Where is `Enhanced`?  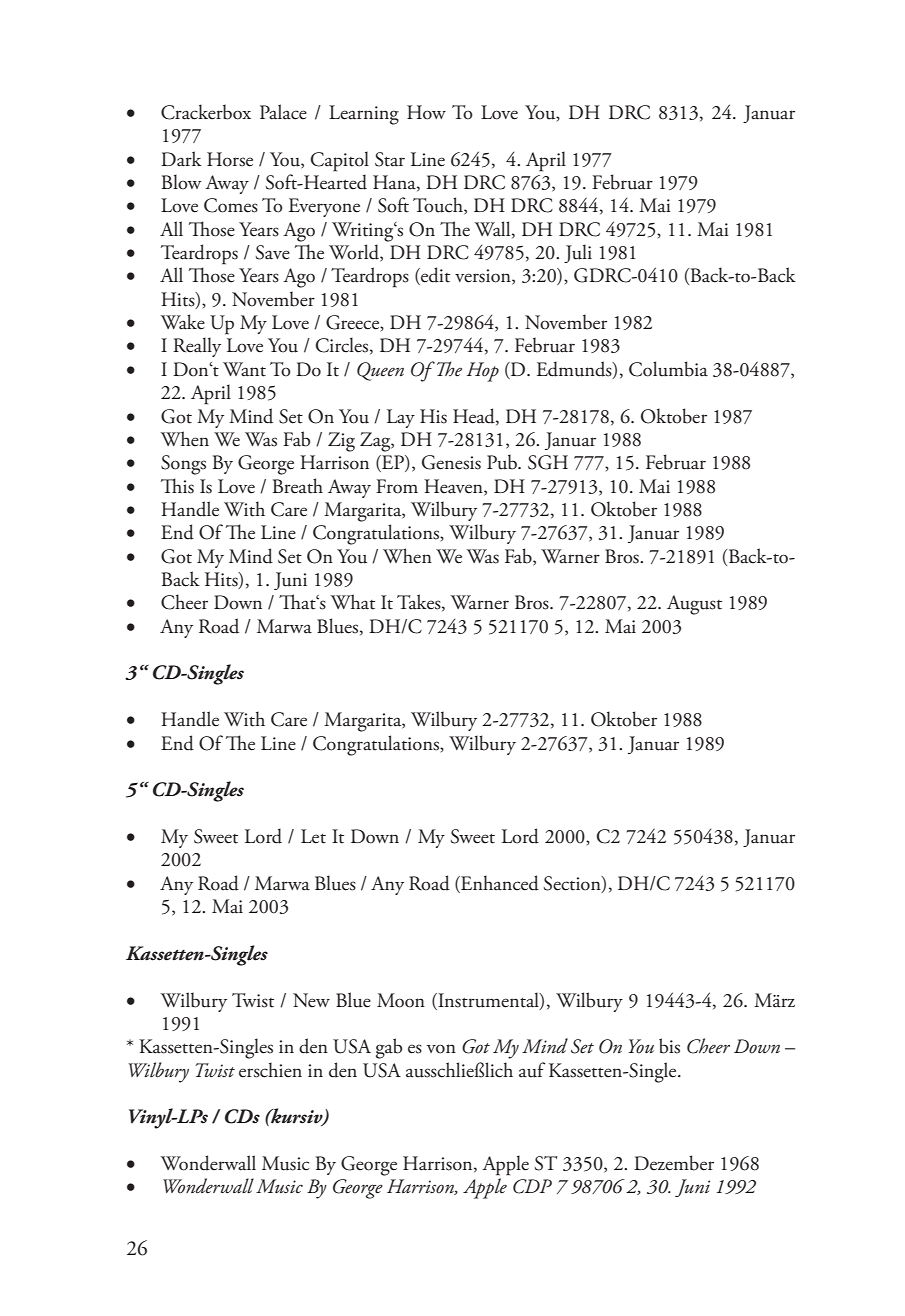
Enhanced is located at coordinates (499, 884).
